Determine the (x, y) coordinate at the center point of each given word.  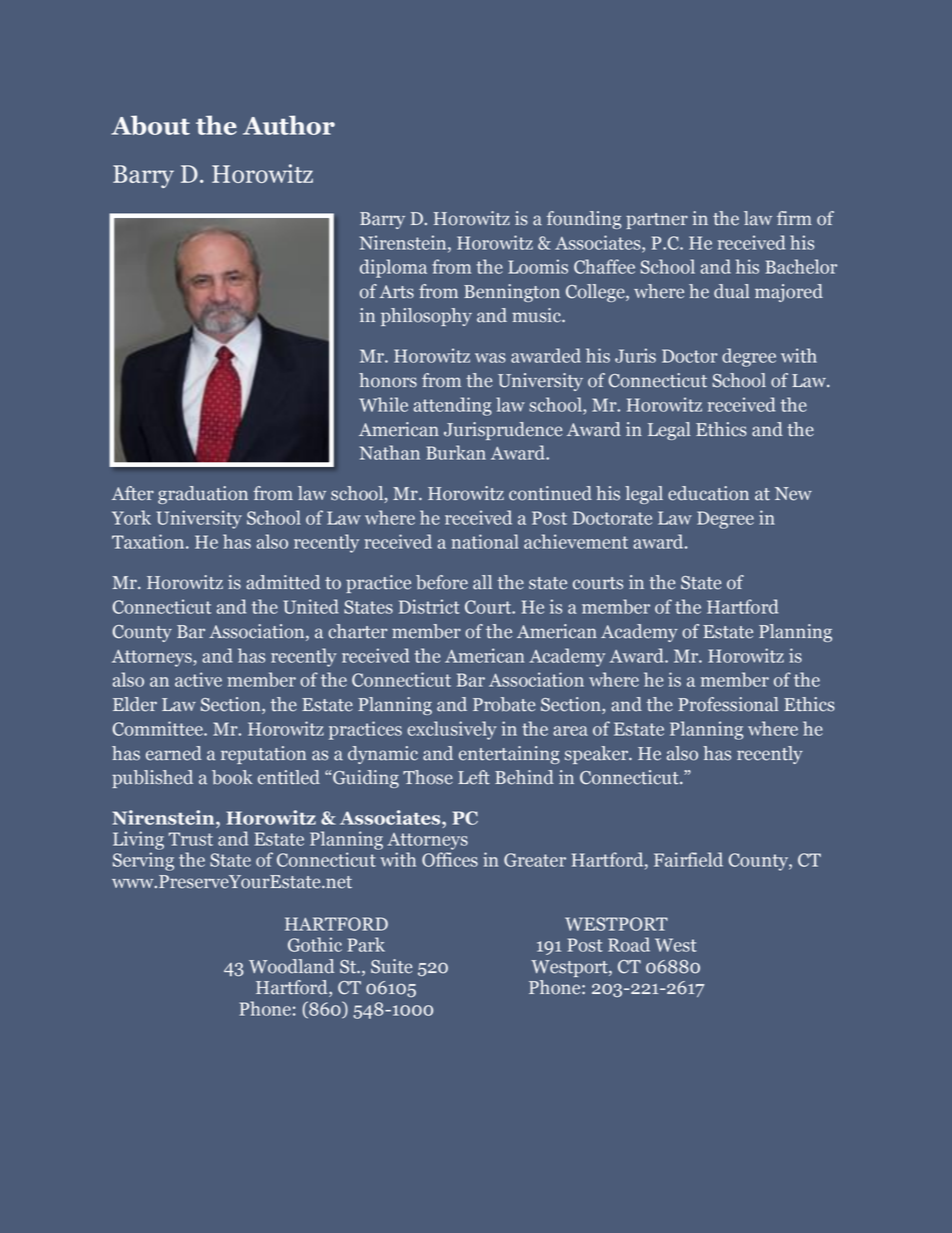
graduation (203, 495)
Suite (391, 966)
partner (657, 221)
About (150, 125)
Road (629, 944)
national (485, 541)
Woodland (291, 966)
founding (584, 220)
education (708, 493)
